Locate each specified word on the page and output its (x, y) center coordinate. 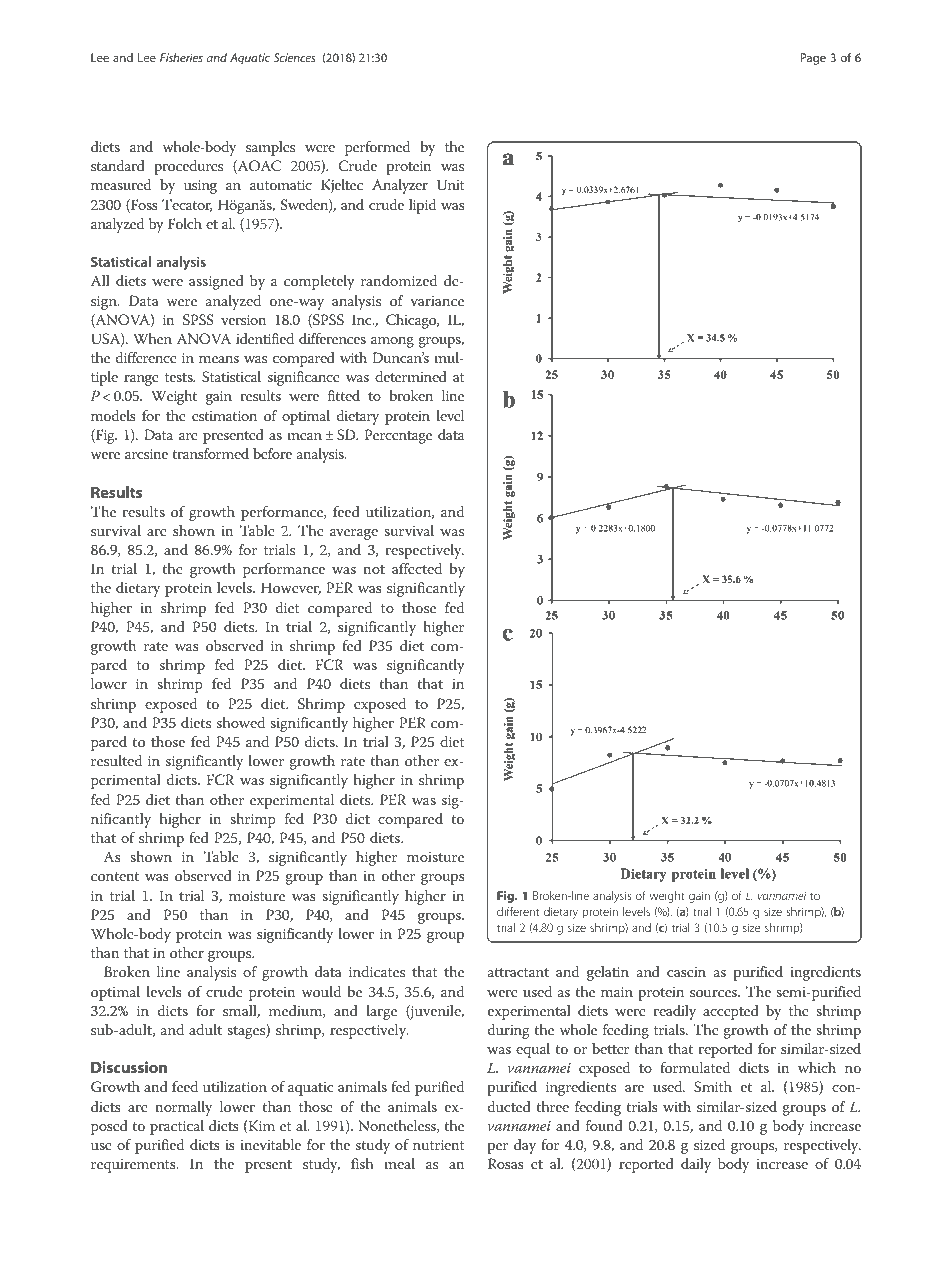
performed (377, 148)
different (518, 911)
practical (177, 1127)
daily (696, 1165)
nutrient (439, 1145)
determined (411, 376)
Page (813, 59)
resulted (116, 760)
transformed (210, 453)
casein (686, 972)
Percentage (398, 436)
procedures (188, 167)
